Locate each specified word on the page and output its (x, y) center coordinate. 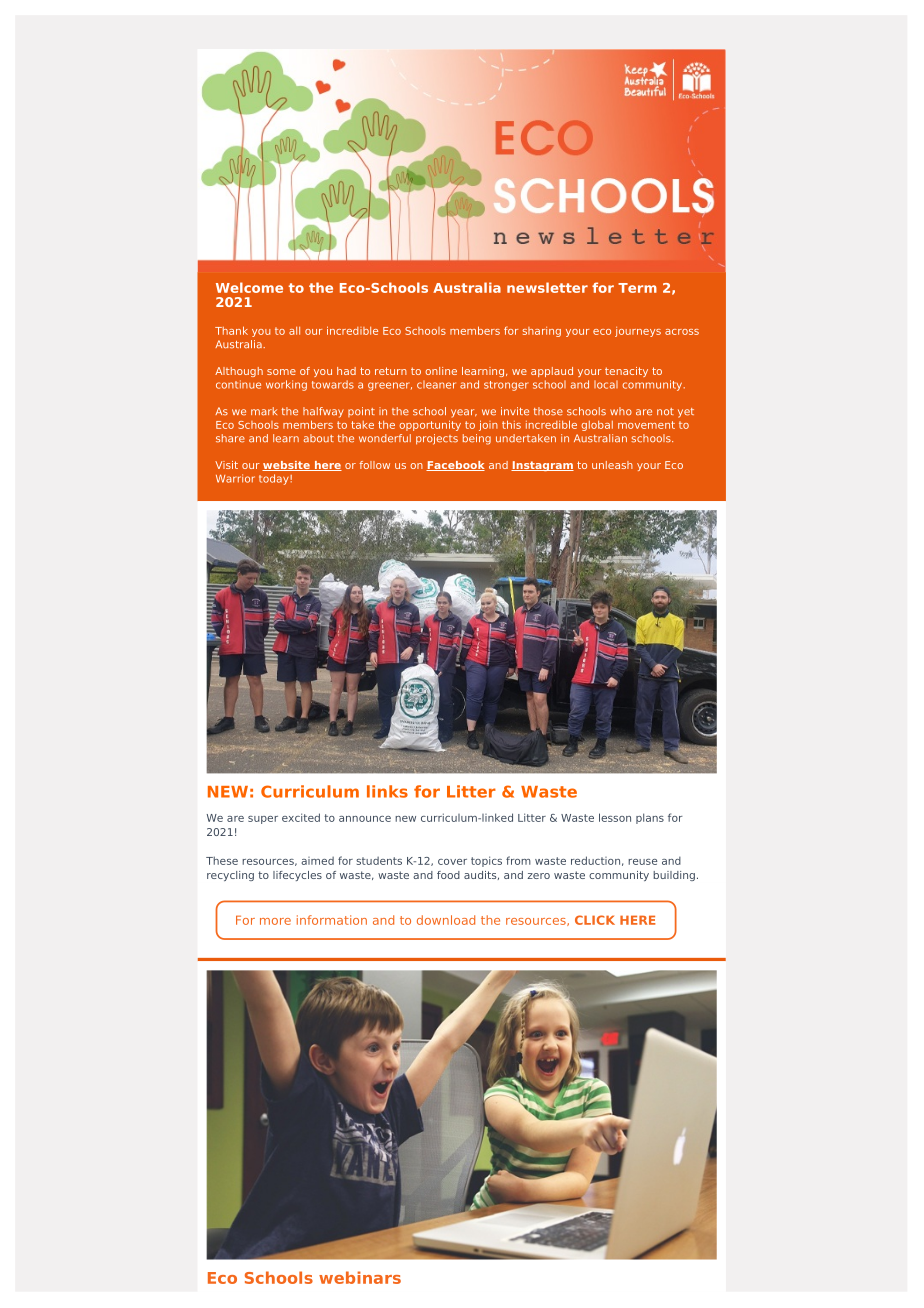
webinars (360, 1277)
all (294, 331)
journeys (638, 332)
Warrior (235, 478)
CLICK (595, 920)
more (275, 921)
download (446, 920)
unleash (612, 465)
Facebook (455, 466)
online (441, 371)
